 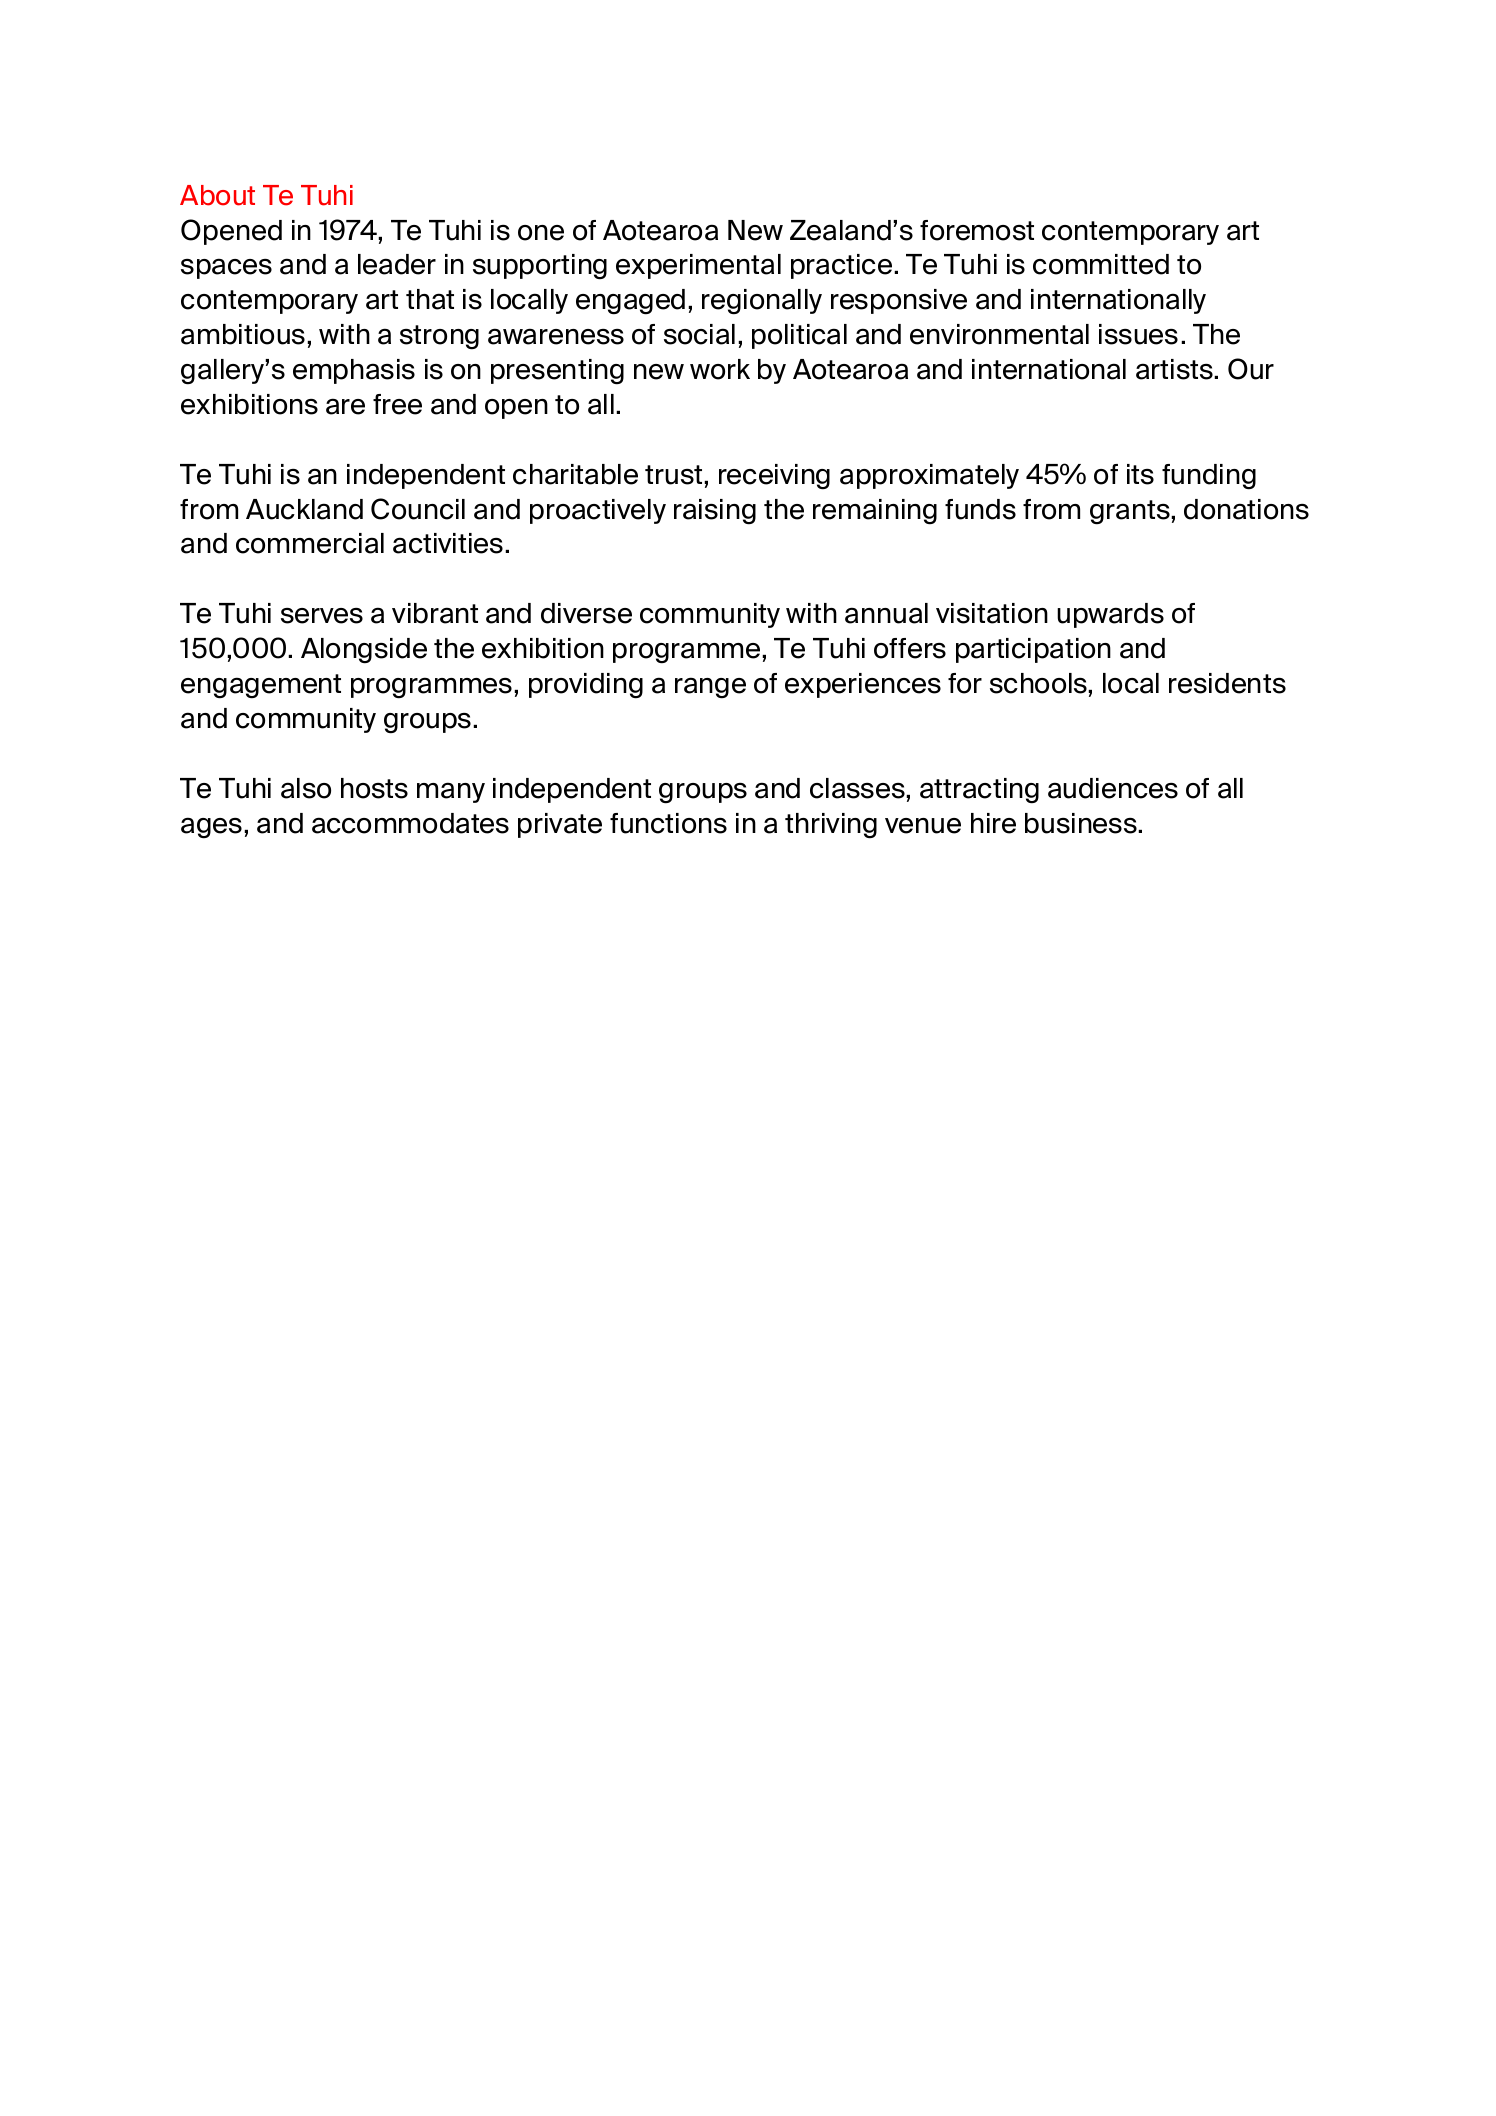 What do you see at coordinates (977, 230) in the document?
I see `foremost` at bounding box center [977, 230].
